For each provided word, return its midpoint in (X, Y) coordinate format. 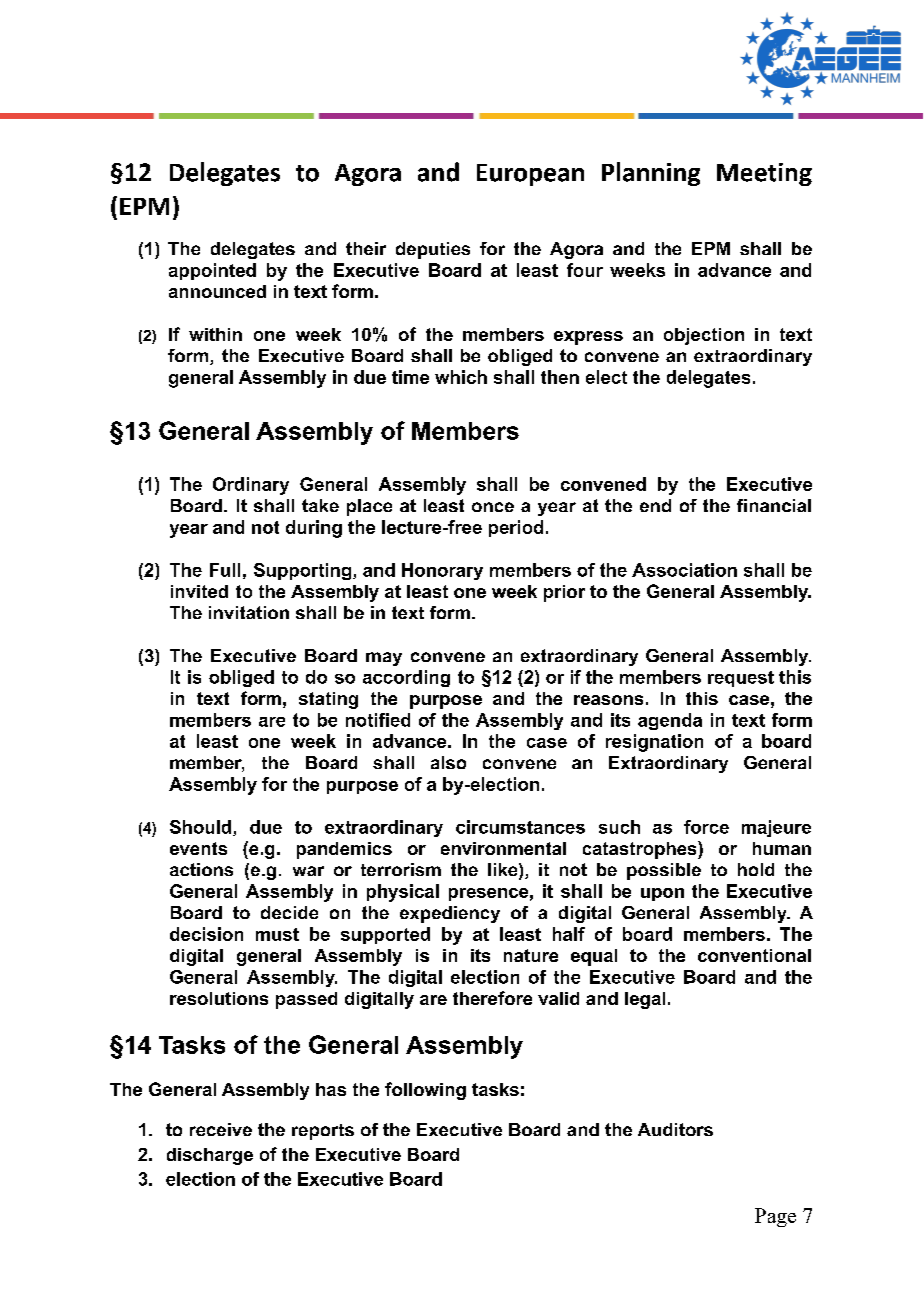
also (448, 762)
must (277, 934)
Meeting (764, 174)
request (741, 679)
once (493, 507)
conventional (754, 955)
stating (328, 700)
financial (774, 505)
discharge (210, 1156)
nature (531, 955)
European (530, 175)
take (320, 505)
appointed (212, 271)
